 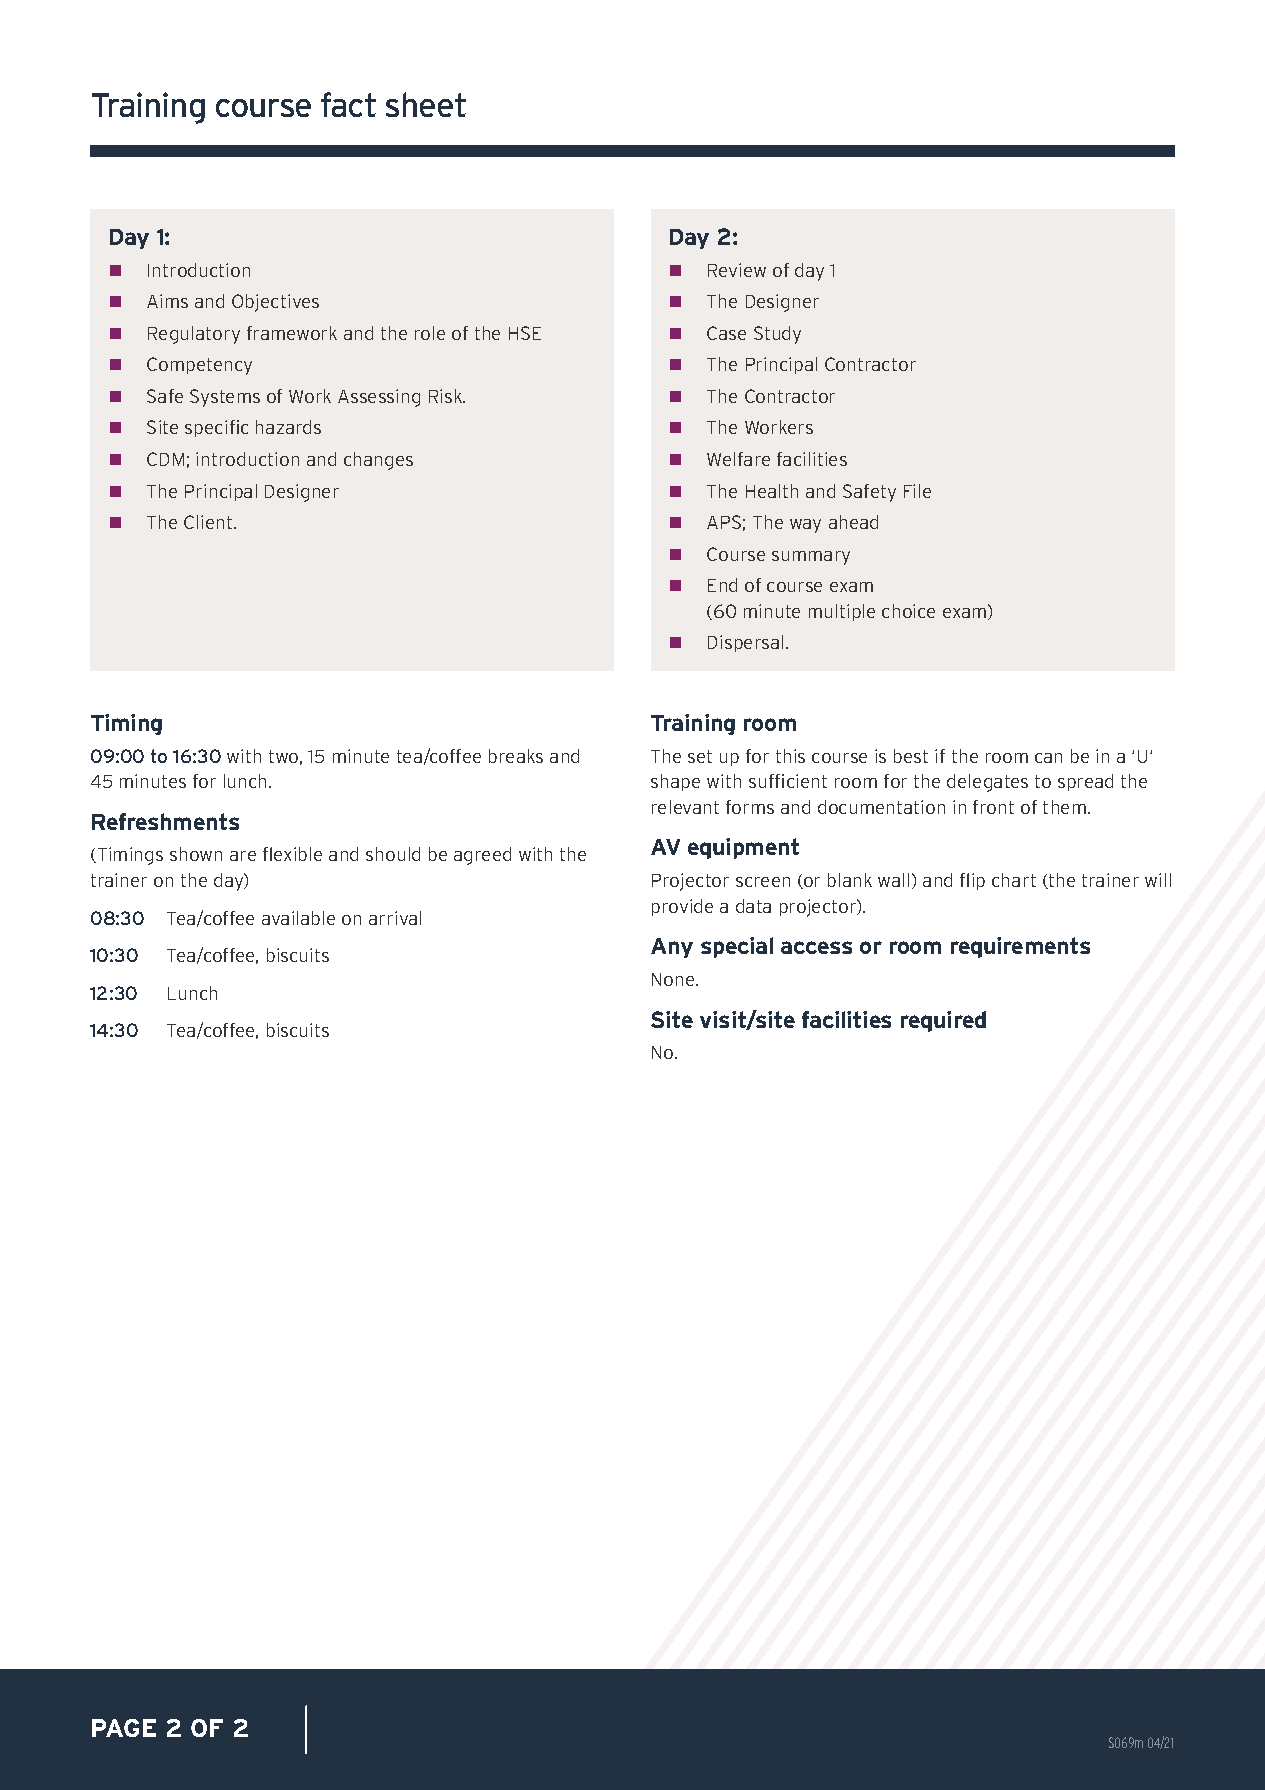 I want to click on provide, so click(x=682, y=907).
